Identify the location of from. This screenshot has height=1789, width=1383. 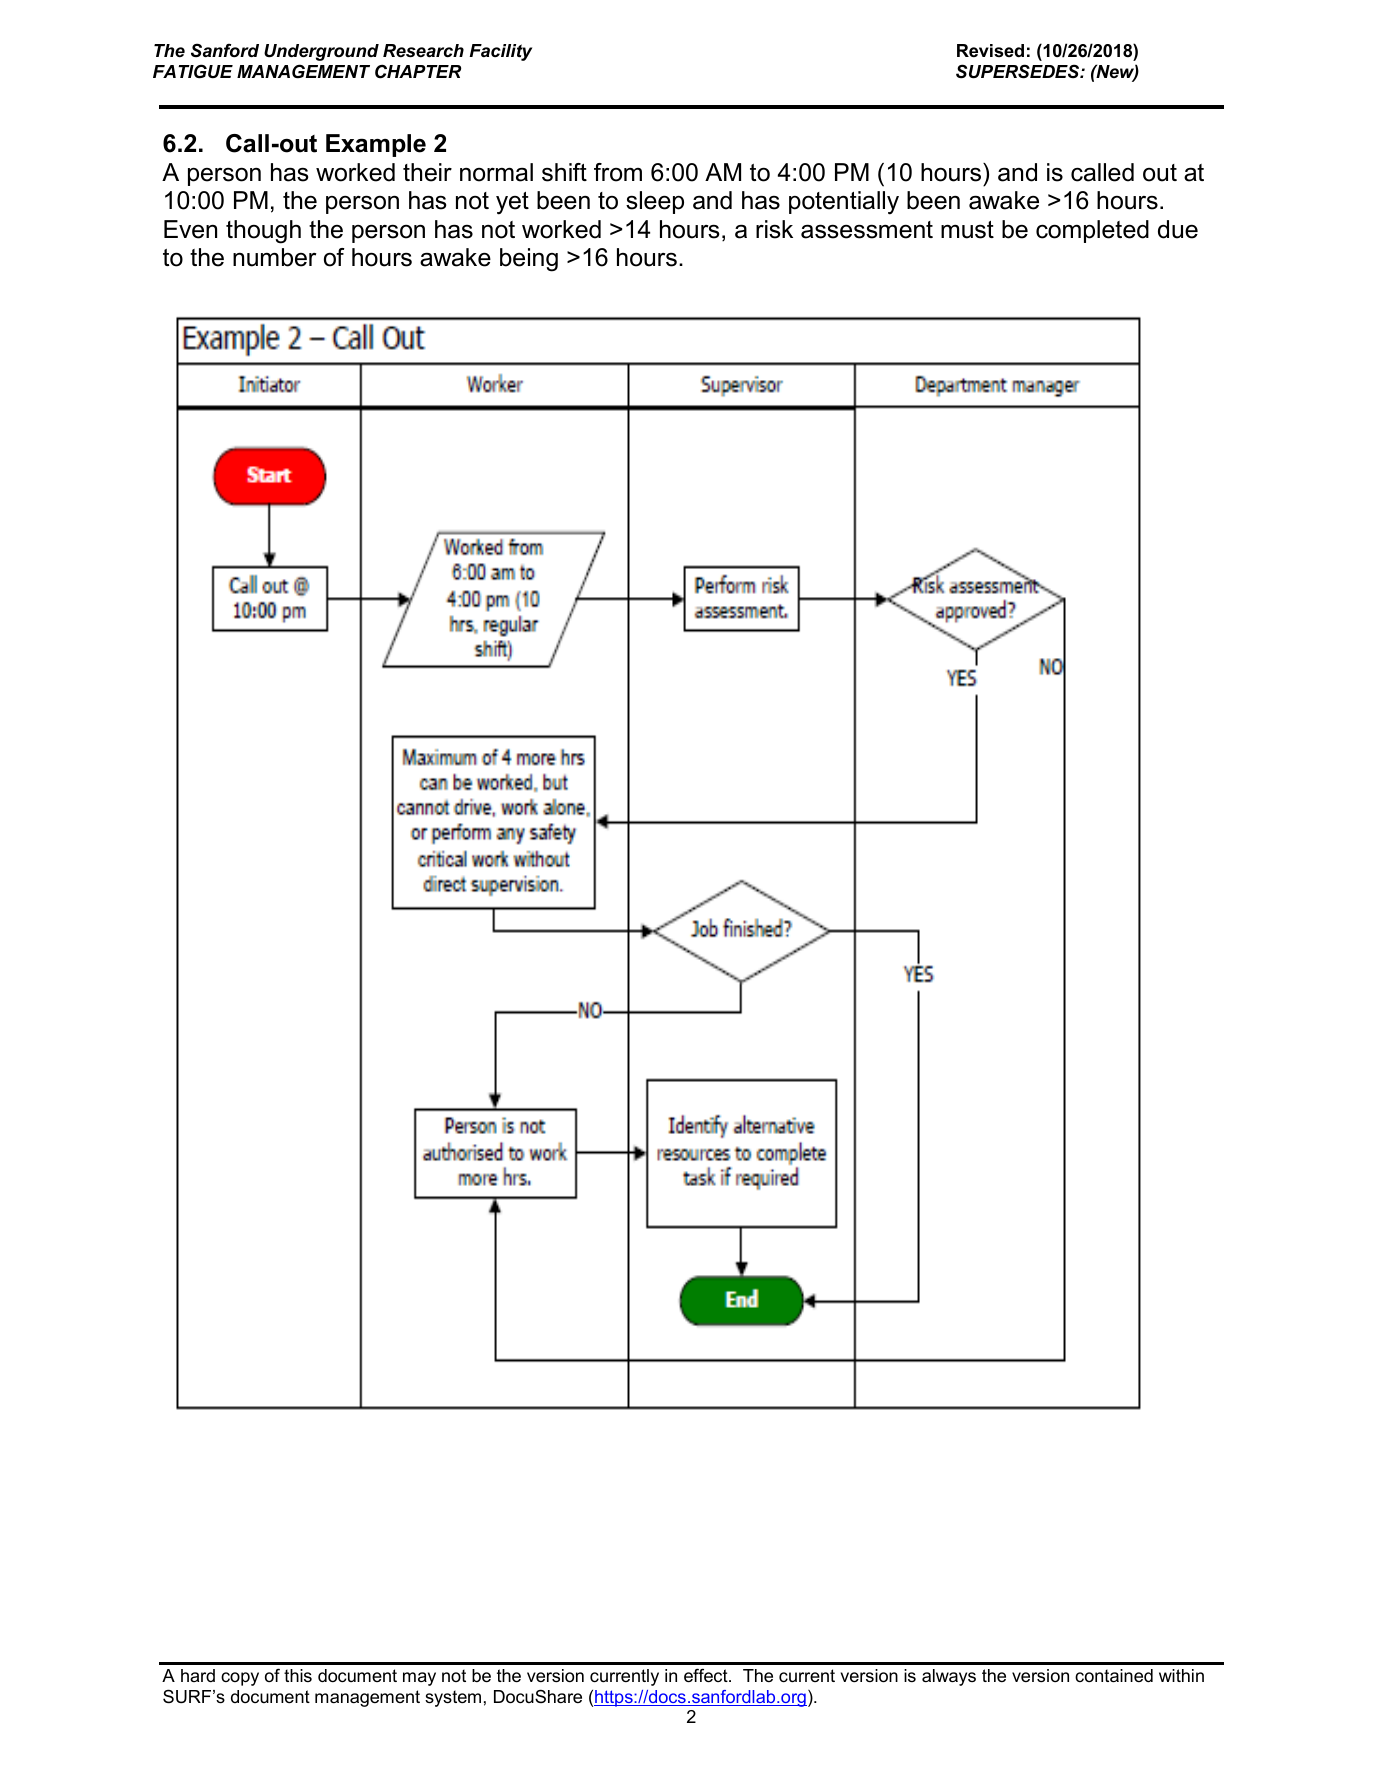
(618, 172).
